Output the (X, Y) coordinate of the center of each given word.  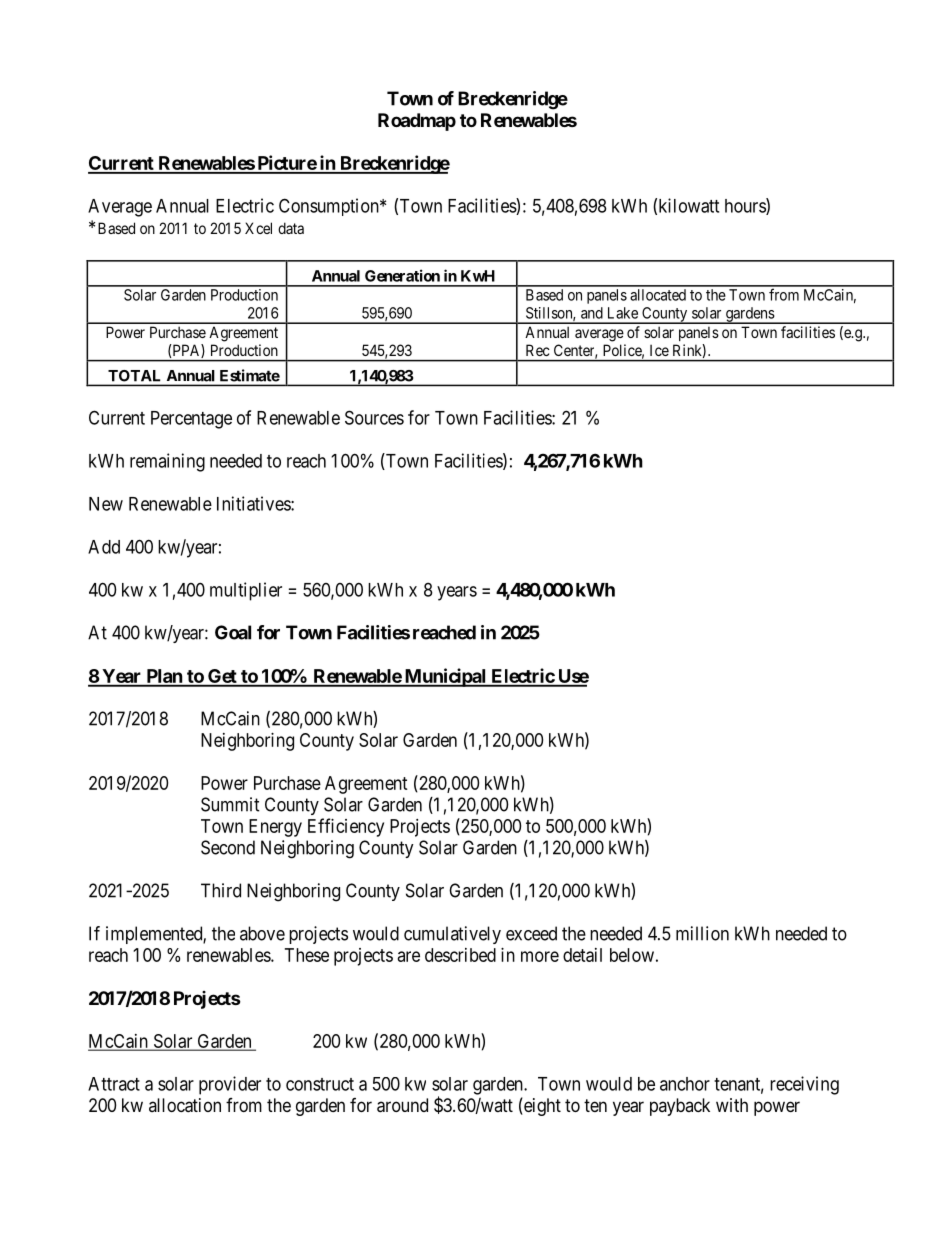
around (402, 1105)
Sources (374, 417)
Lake (623, 313)
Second (228, 847)
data (291, 228)
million (702, 933)
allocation (185, 1105)
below (632, 955)
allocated (658, 295)
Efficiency (346, 827)
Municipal (445, 677)
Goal (233, 632)
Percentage (191, 420)
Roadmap (417, 122)
